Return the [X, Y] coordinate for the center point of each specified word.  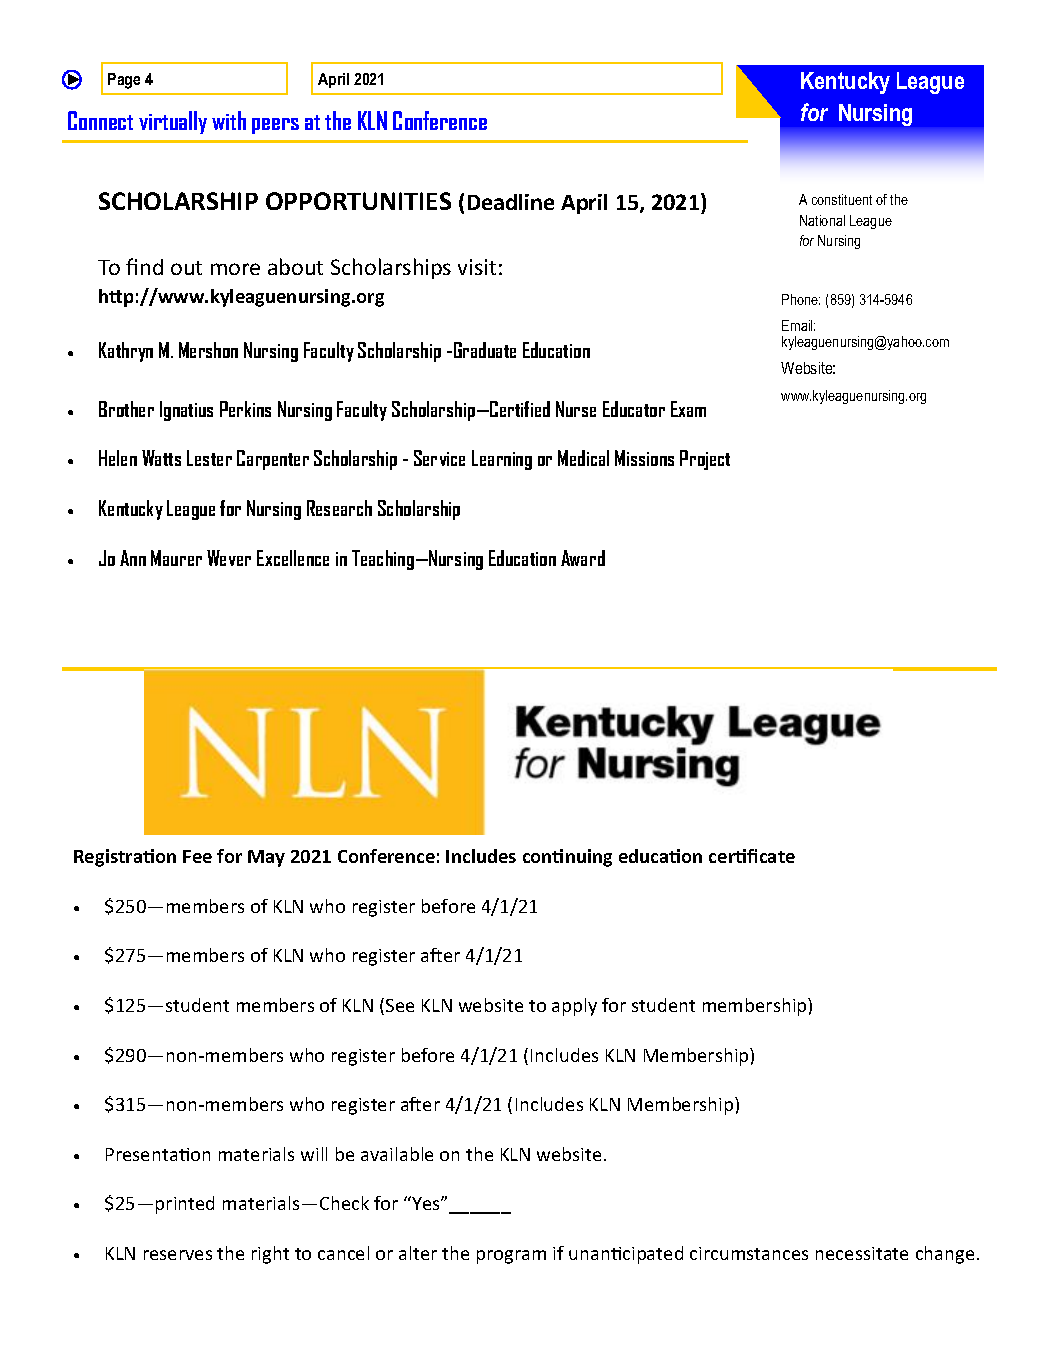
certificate [752, 856]
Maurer [176, 558]
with [229, 120]
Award [583, 558]
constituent [842, 199]
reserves [178, 1255]
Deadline [511, 202]
